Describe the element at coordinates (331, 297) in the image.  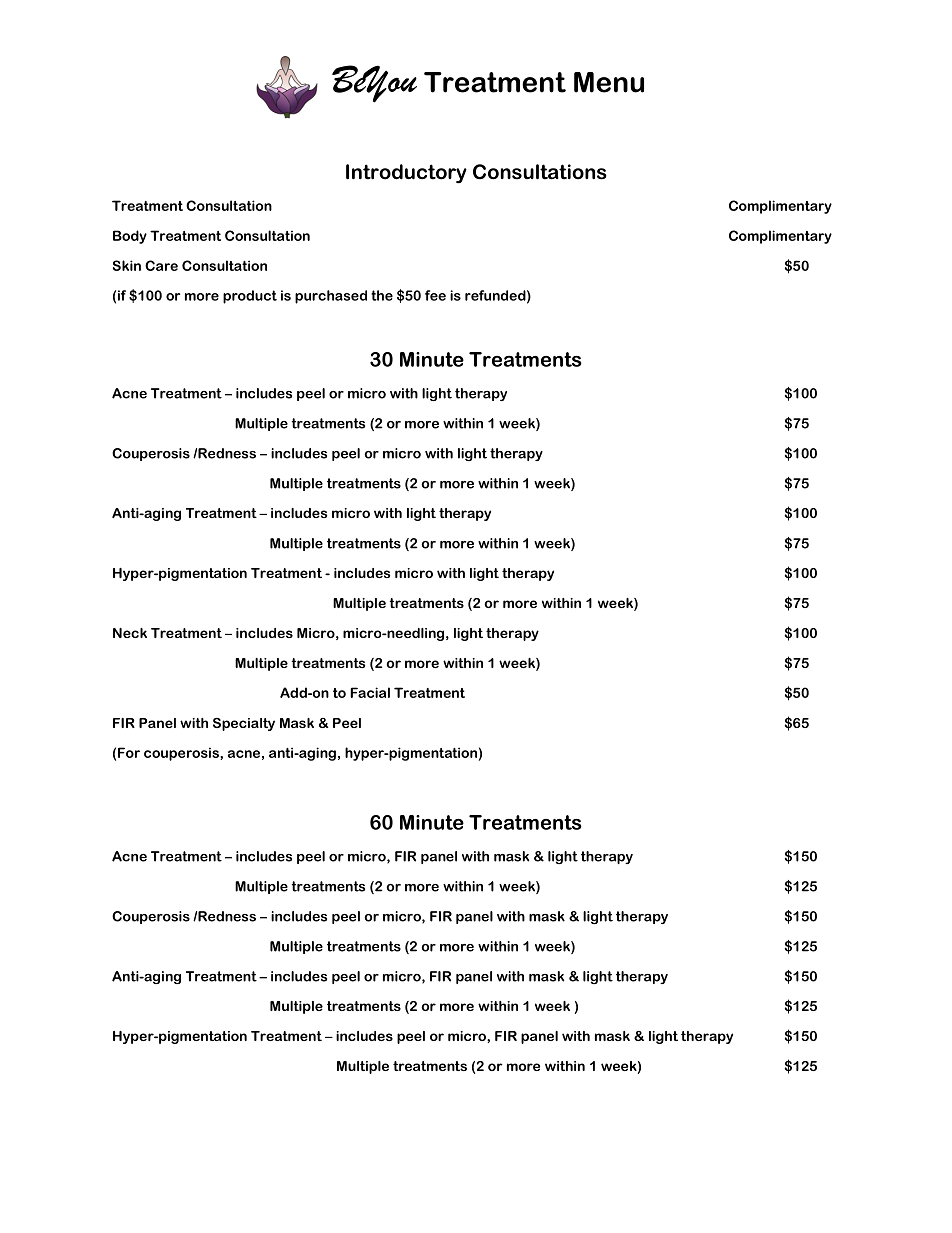
I see `purchased` at that location.
